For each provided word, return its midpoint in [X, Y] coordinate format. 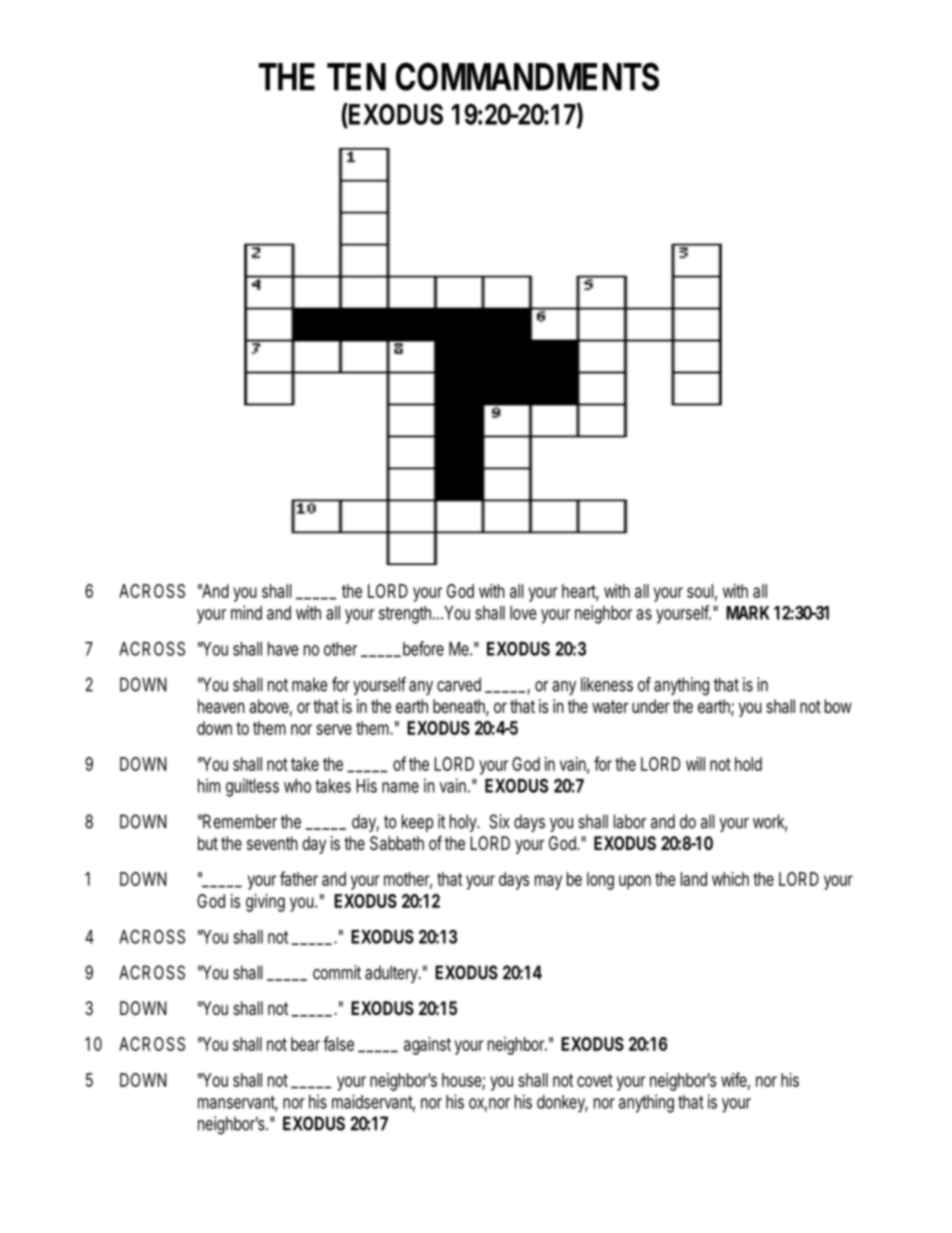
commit [337, 972]
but [208, 843]
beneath [459, 706]
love [523, 613]
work [768, 821]
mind [246, 612]
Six [499, 821]
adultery [392, 974]
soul [700, 591]
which [730, 879]
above [269, 706]
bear [305, 1044]
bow [838, 706]
